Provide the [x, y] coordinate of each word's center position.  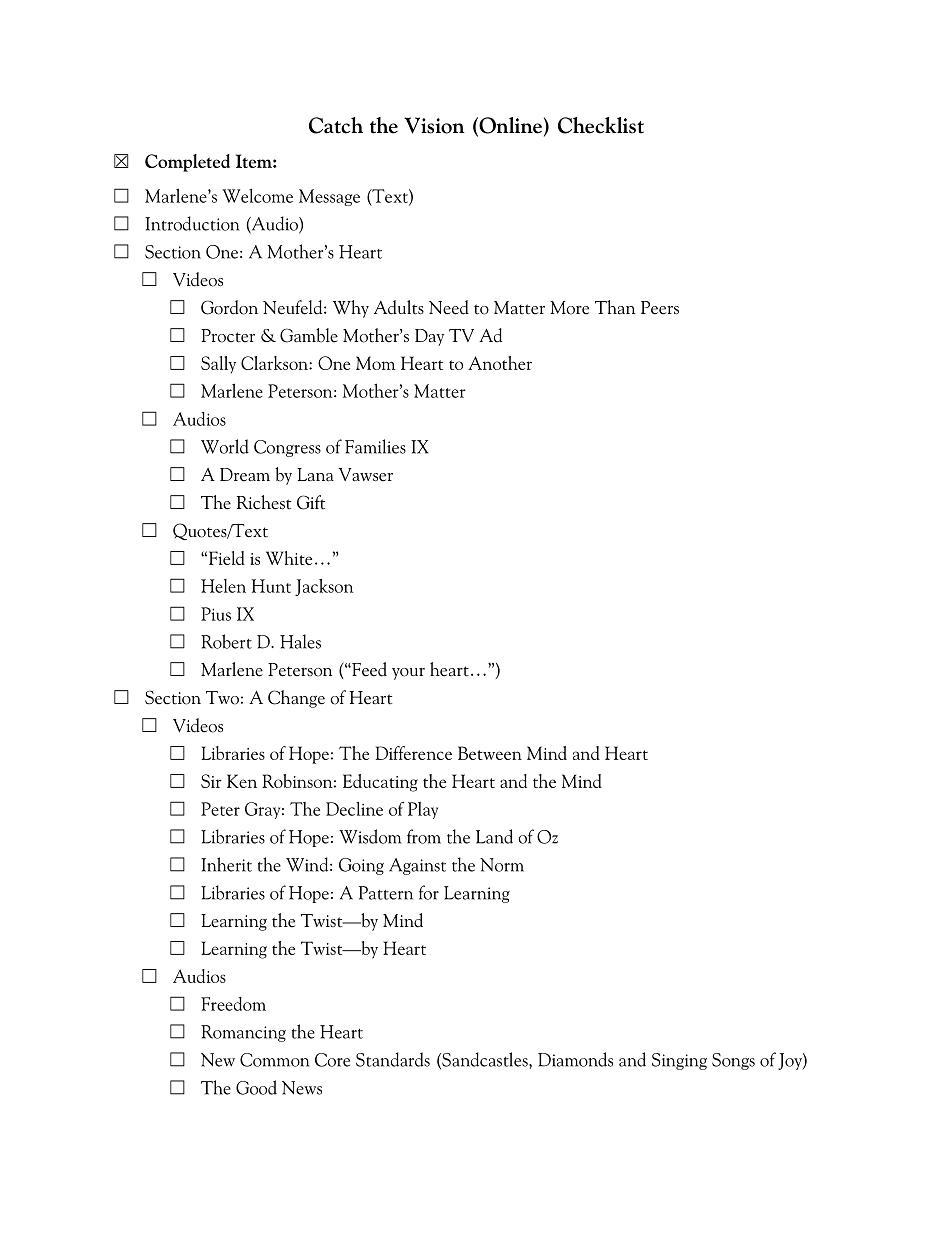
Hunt [271, 586]
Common [275, 1060]
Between [490, 753]
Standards [393, 1059]
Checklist [601, 125]
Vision [434, 125]
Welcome [257, 195]
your [408, 674]
